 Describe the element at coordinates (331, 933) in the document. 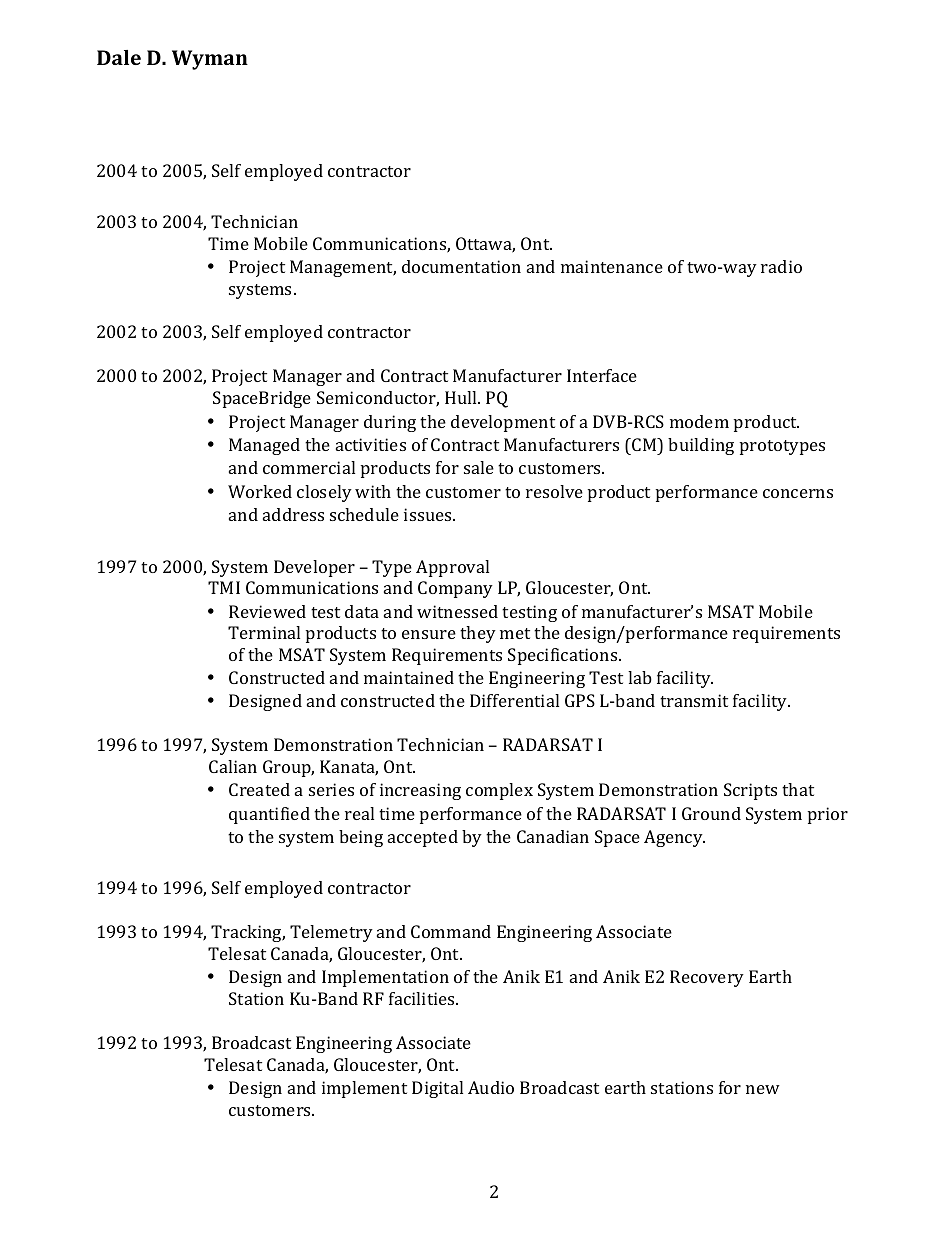

I see `Telemetry` at that location.
